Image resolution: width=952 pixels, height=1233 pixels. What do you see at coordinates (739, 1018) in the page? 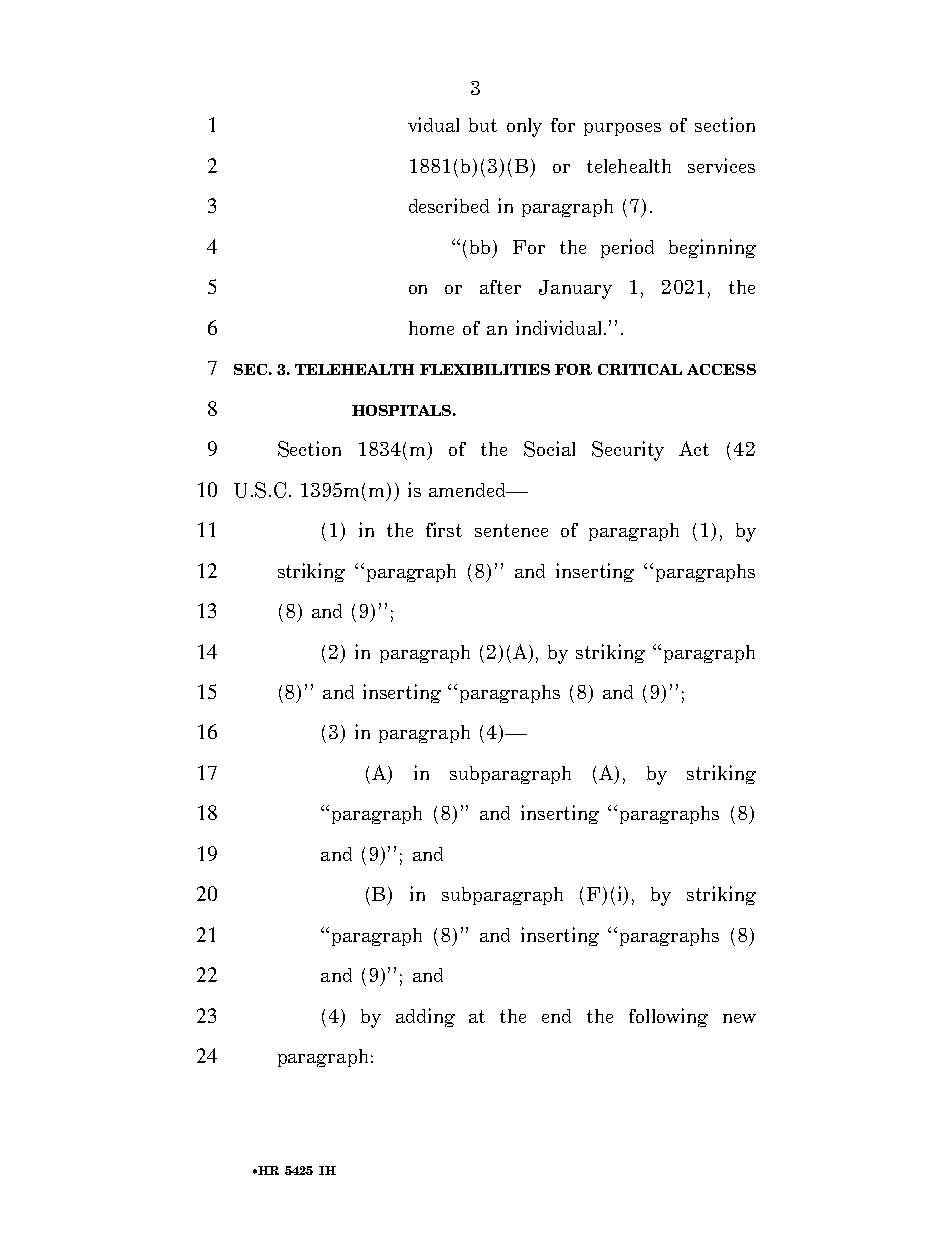
I see `new` at bounding box center [739, 1018].
